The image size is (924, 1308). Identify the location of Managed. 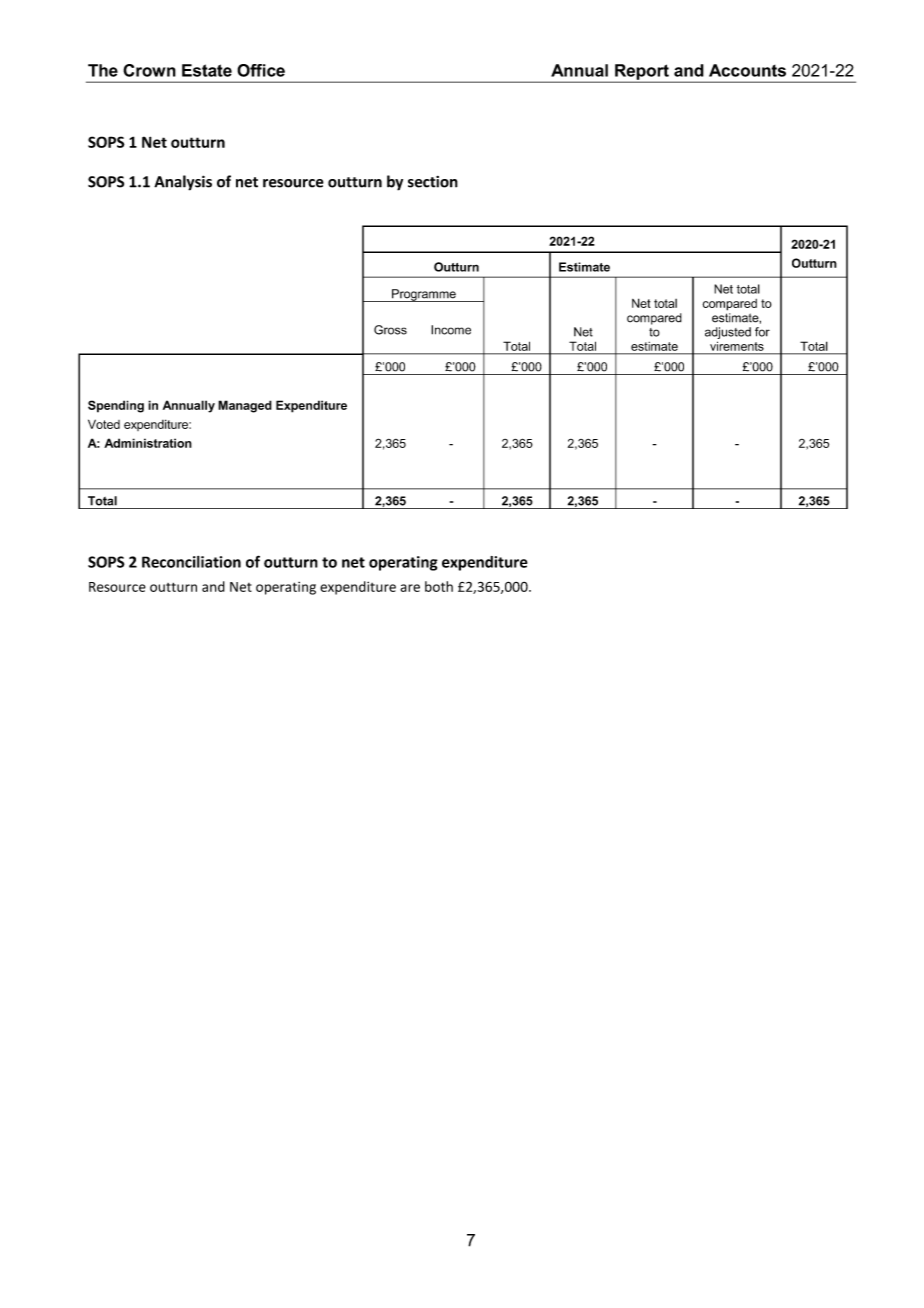
(245, 406).
